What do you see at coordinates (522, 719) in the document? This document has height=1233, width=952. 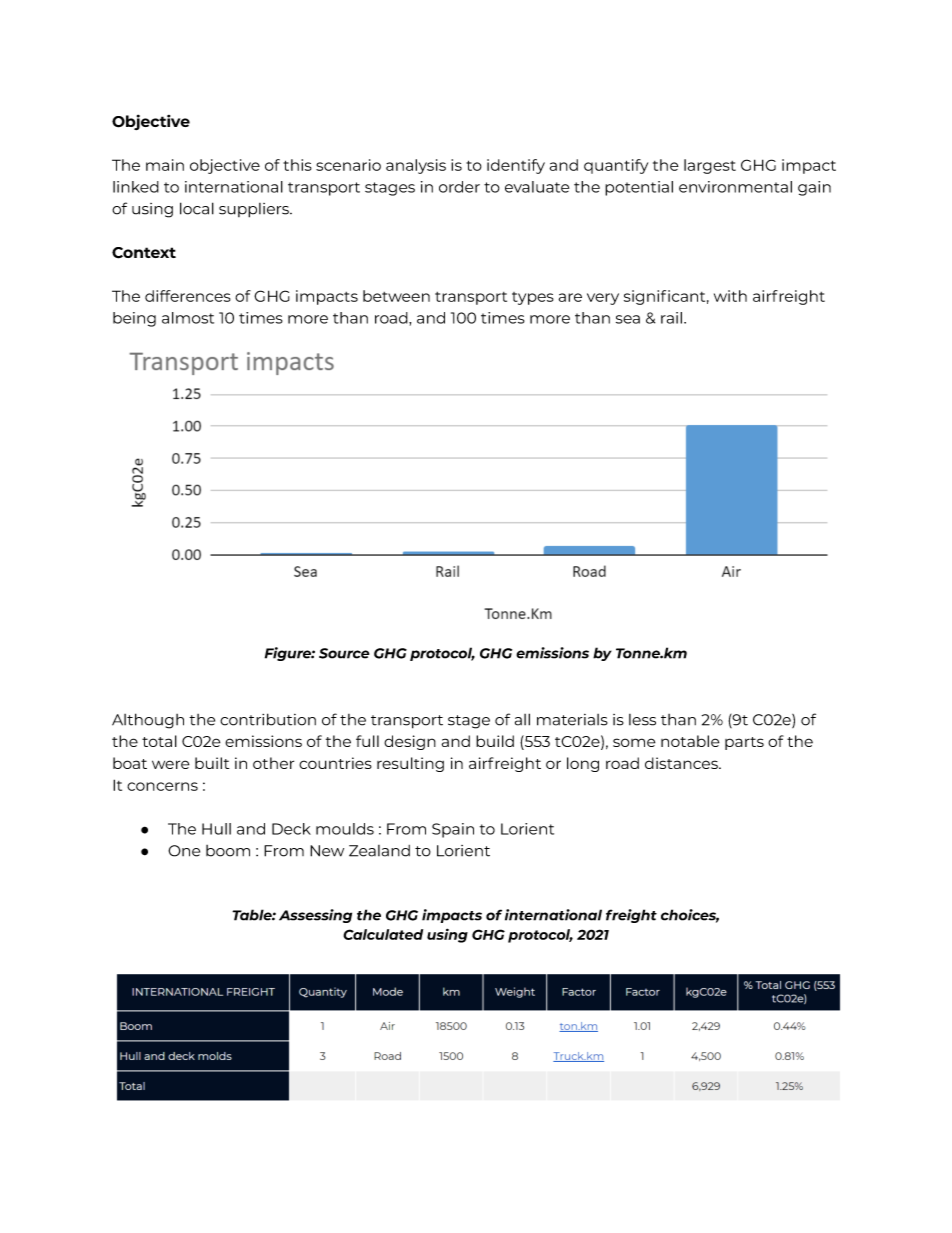 I see `all` at bounding box center [522, 719].
